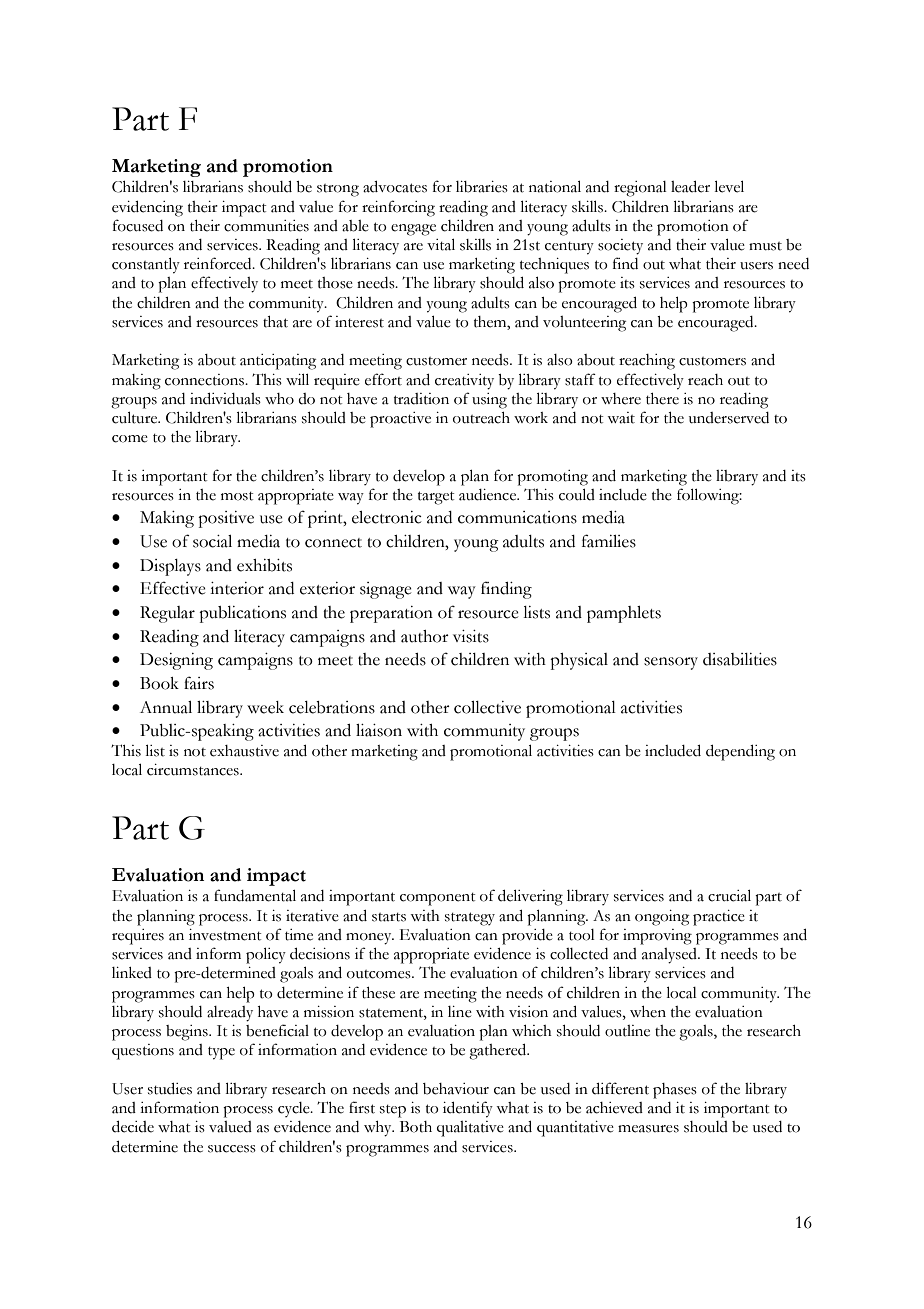  I want to click on vital, so click(441, 245).
